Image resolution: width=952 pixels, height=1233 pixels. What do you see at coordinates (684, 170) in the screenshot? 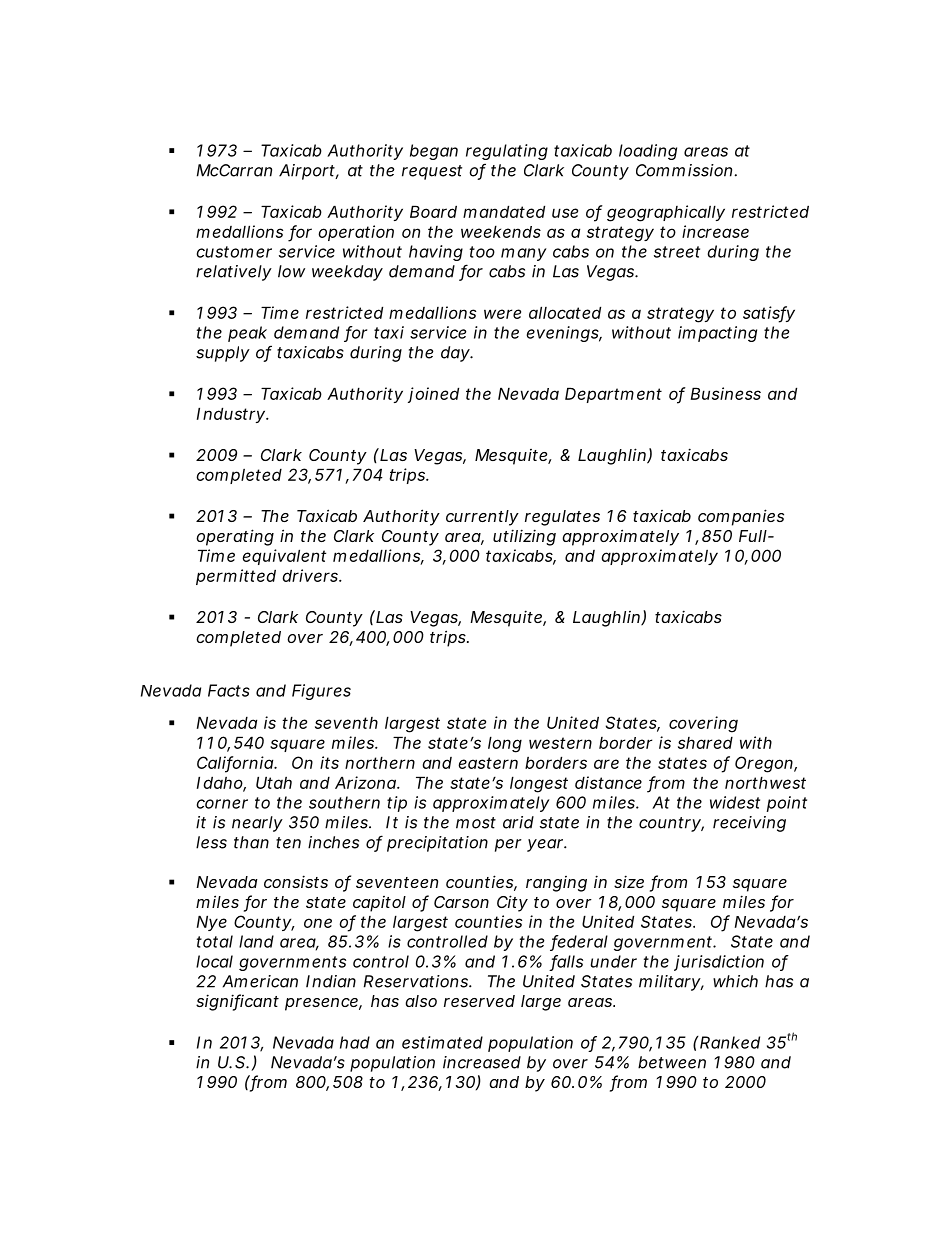
I see `Commission` at bounding box center [684, 170].
